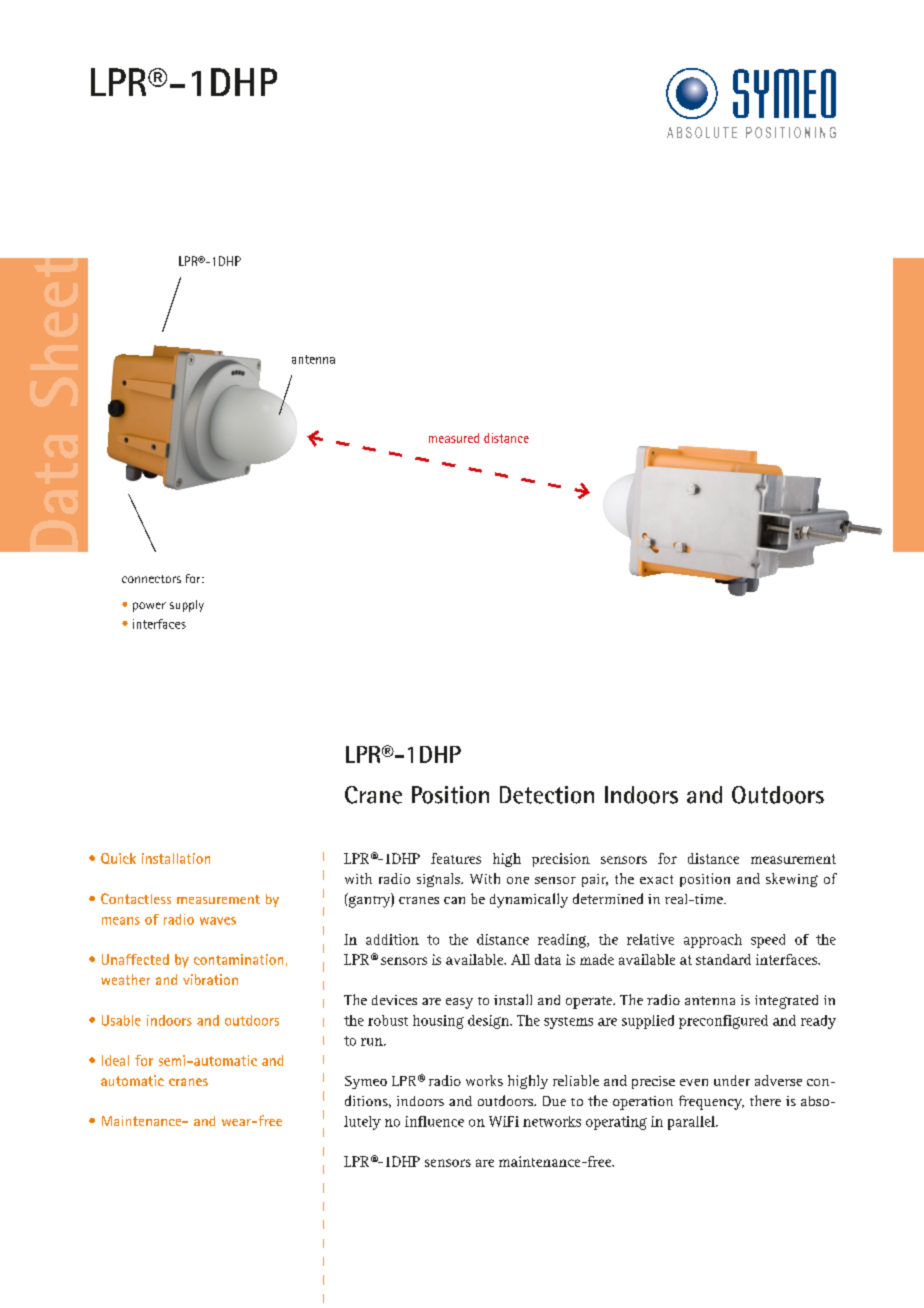  What do you see at coordinates (187, 606) in the document?
I see `supply` at bounding box center [187, 606].
